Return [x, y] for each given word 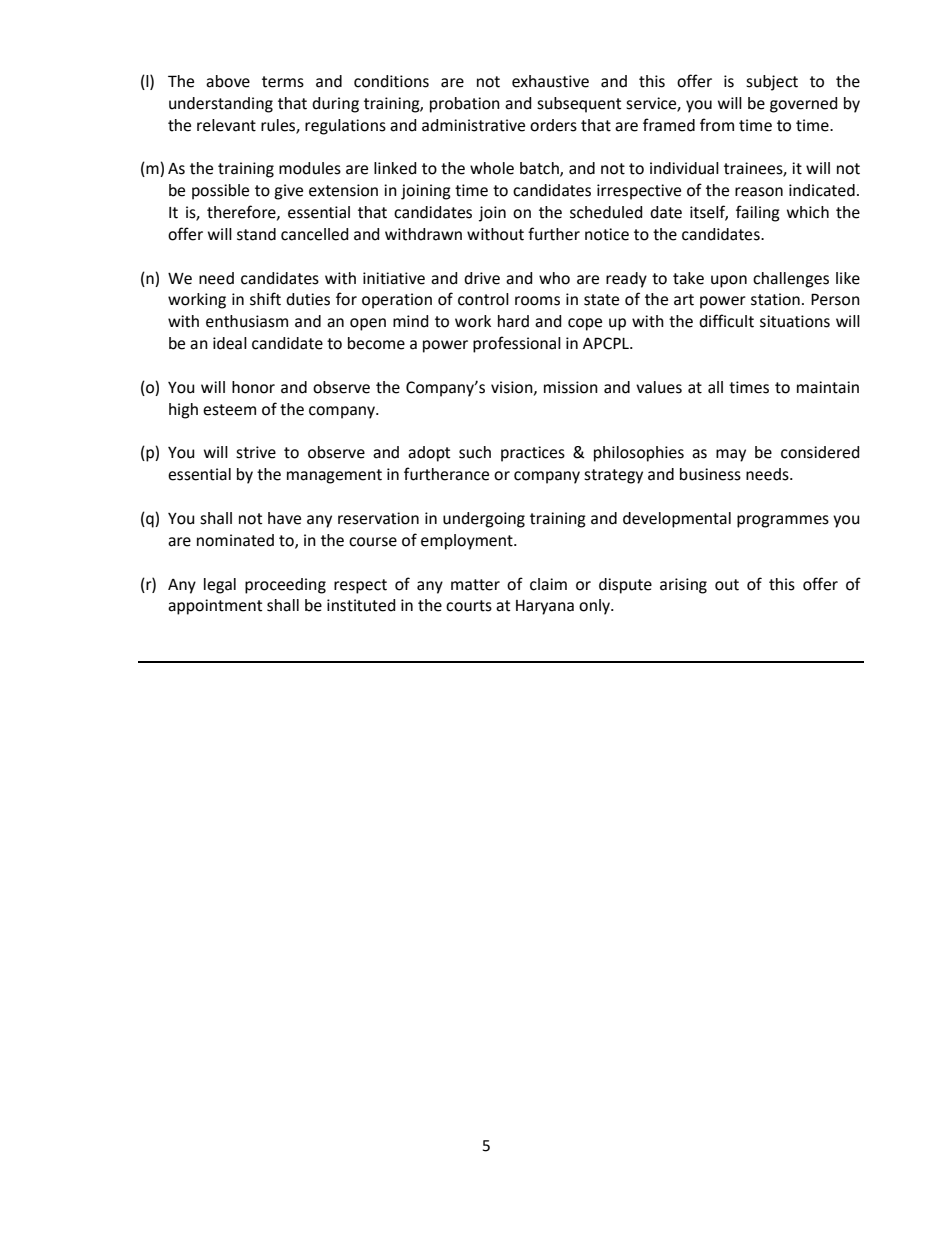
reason [759, 192]
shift [265, 299]
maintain [828, 387]
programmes [783, 521]
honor [253, 387]
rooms [537, 301]
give [288, 192]
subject [772, 83]
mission [571, 387]
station [775, 299]
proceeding [285, 586]
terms [283, 82]
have [284, 518]
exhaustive [550, 81]
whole [492, 168]
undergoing [484, 520]
